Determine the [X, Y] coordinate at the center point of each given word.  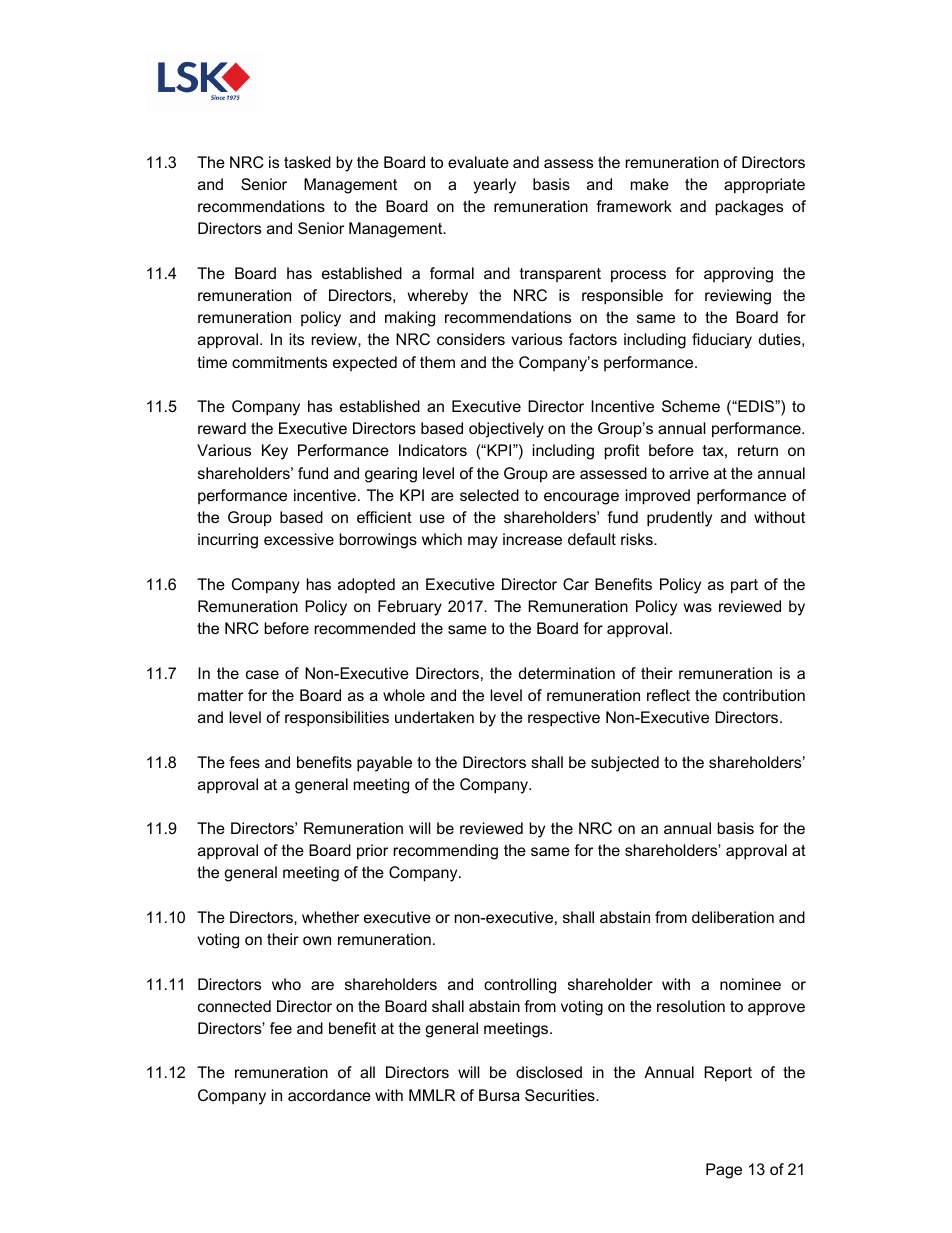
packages [749, 208]
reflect [668, 695]
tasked [307, 162]
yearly [495, 186]
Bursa [499, 1095]
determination [567, 673]
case [262, 674]
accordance [329, 1095]
